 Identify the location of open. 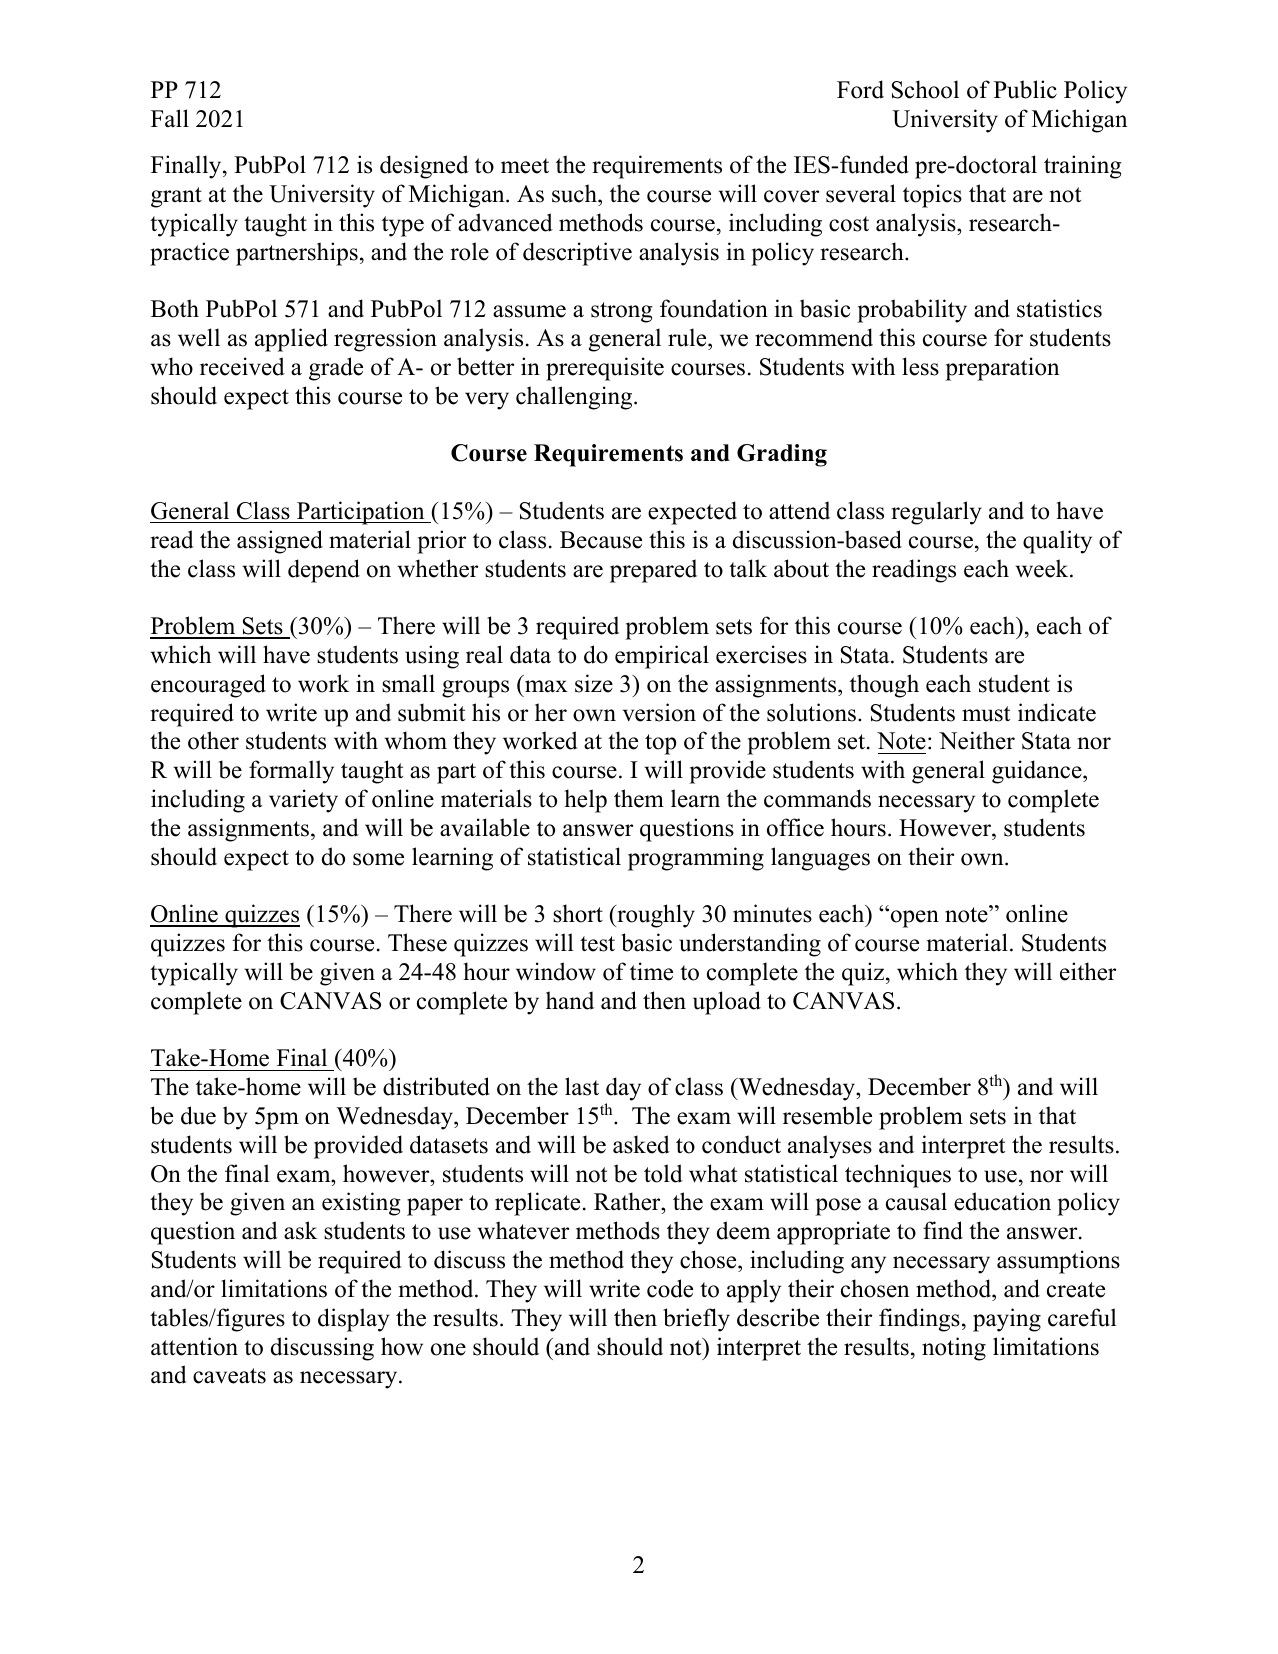
(913, 918).
